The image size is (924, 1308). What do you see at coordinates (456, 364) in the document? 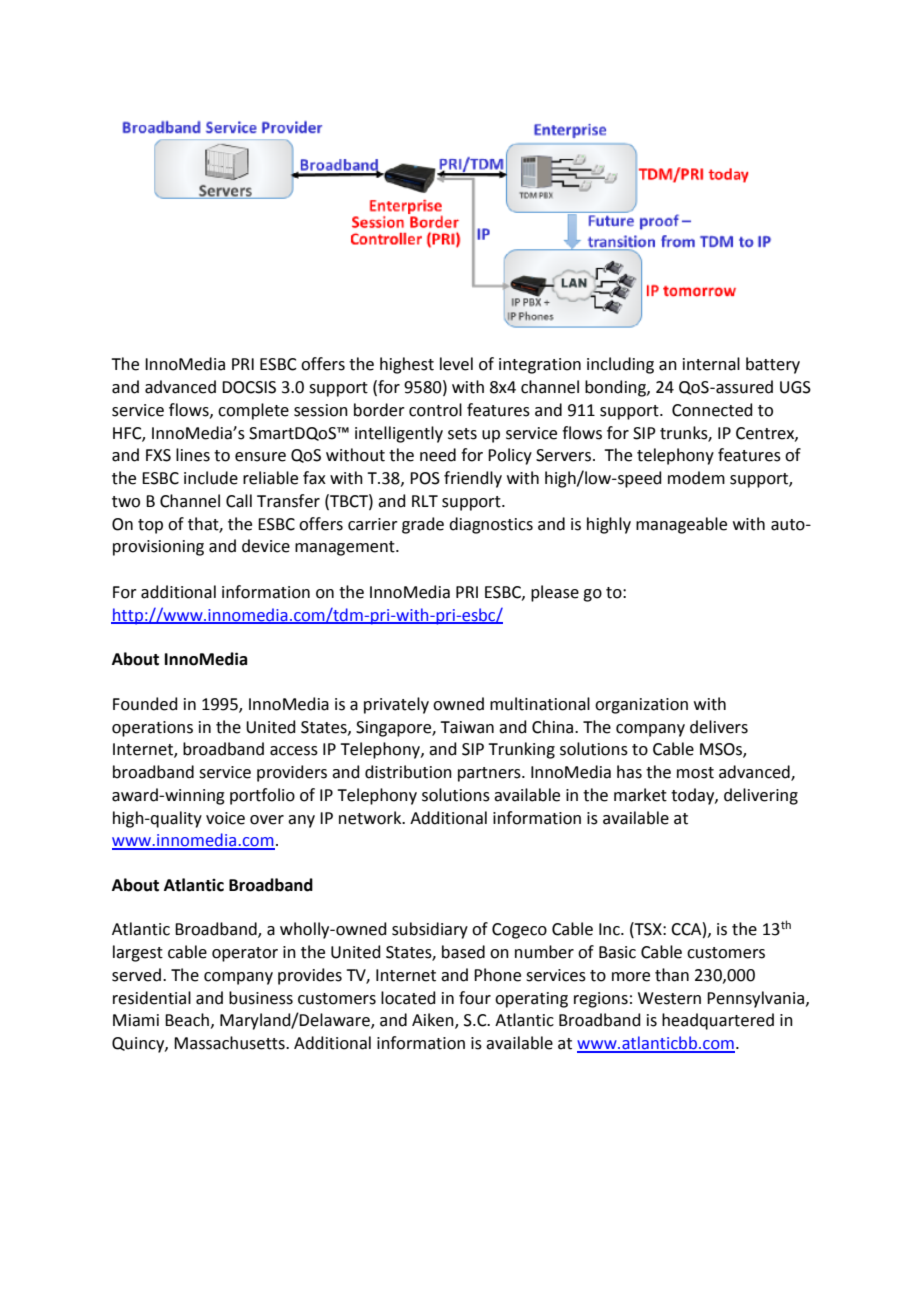
I see `level` at bounding box center [456, 364].
